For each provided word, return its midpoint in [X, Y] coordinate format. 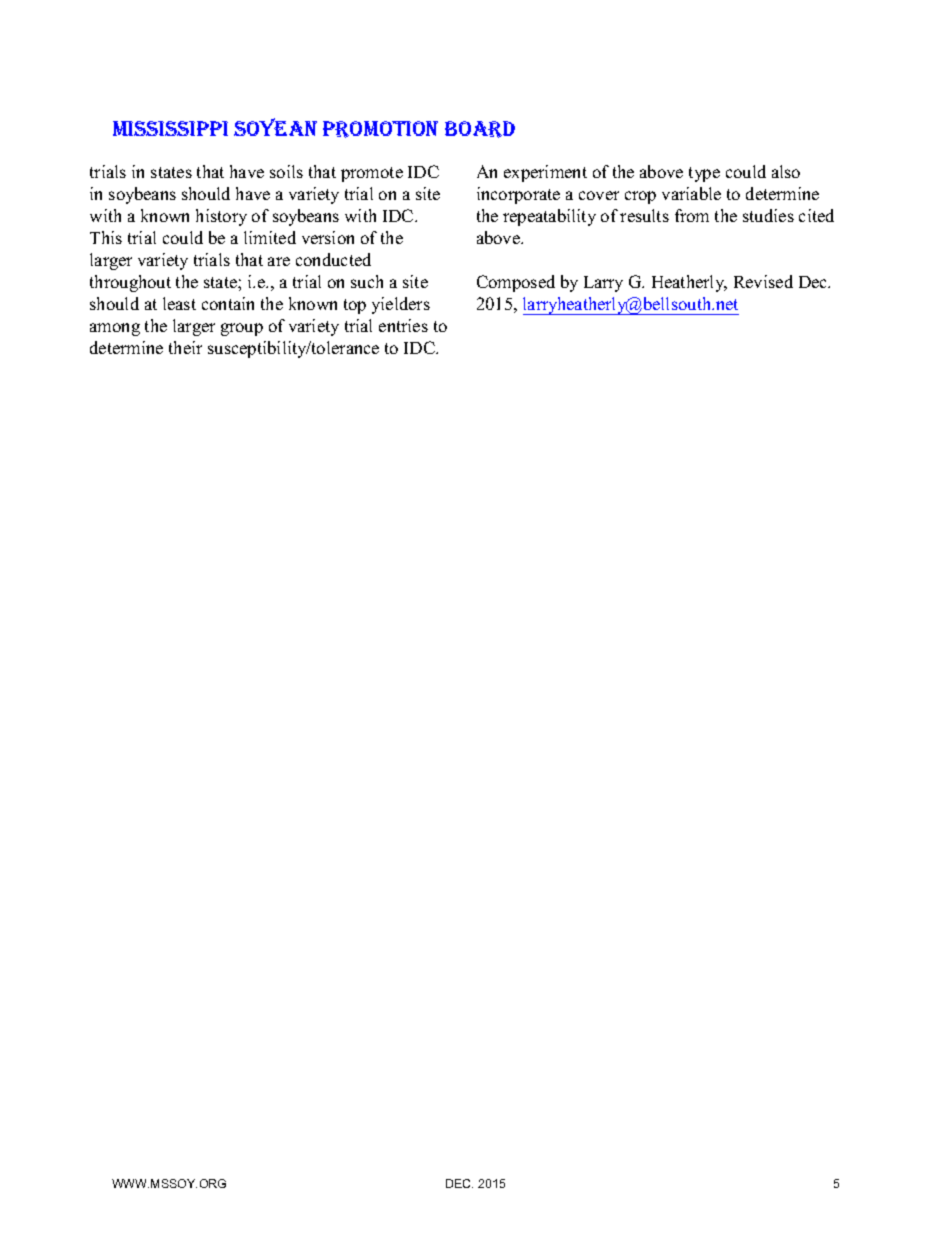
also [786, 171]
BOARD [480, 129]
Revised [763, 281]
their [185, 347]
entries [403, 325]
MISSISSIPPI [170, 128]
